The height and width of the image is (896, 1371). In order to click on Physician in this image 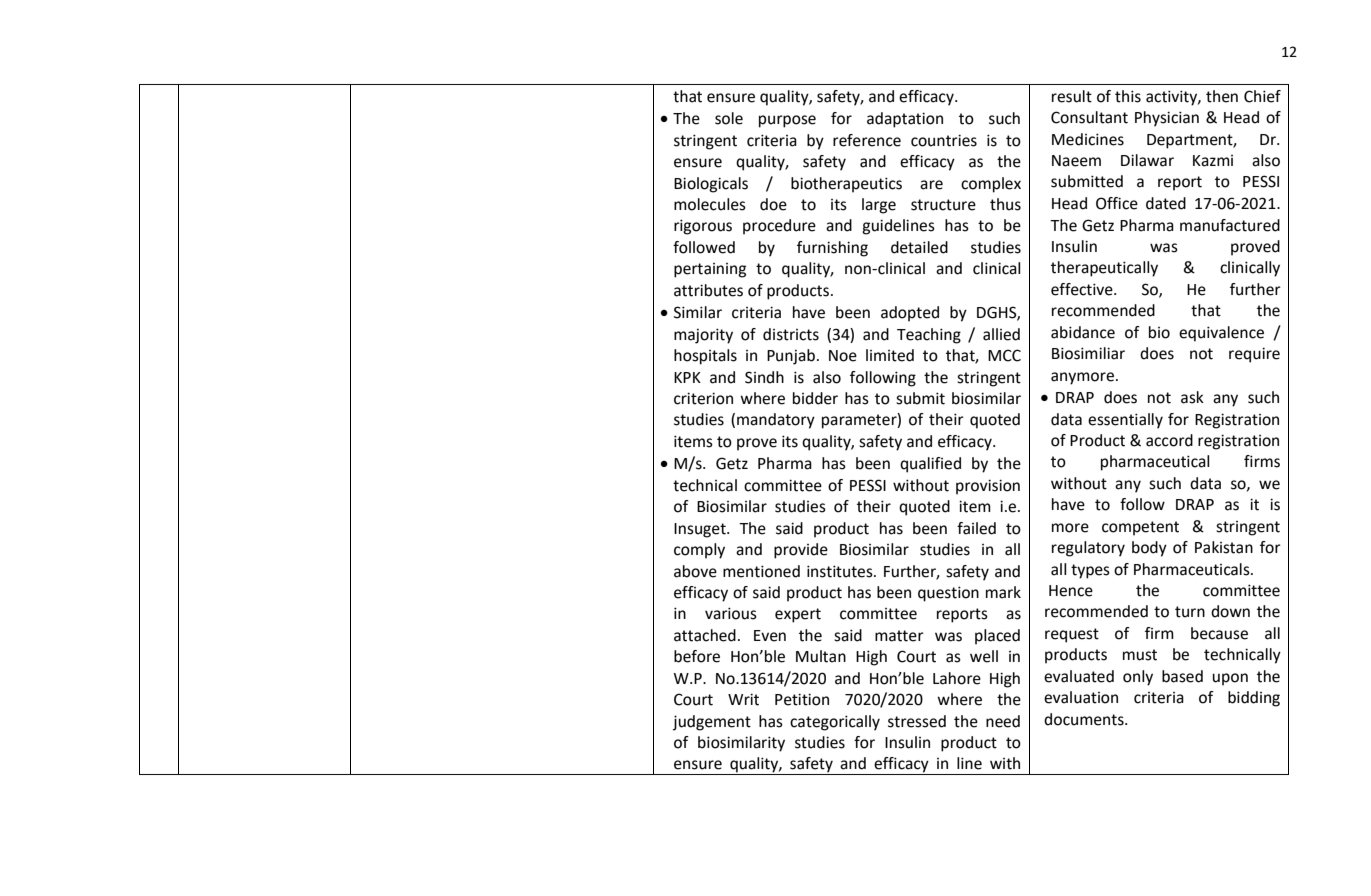, I will do `click(1167, 119)`.
